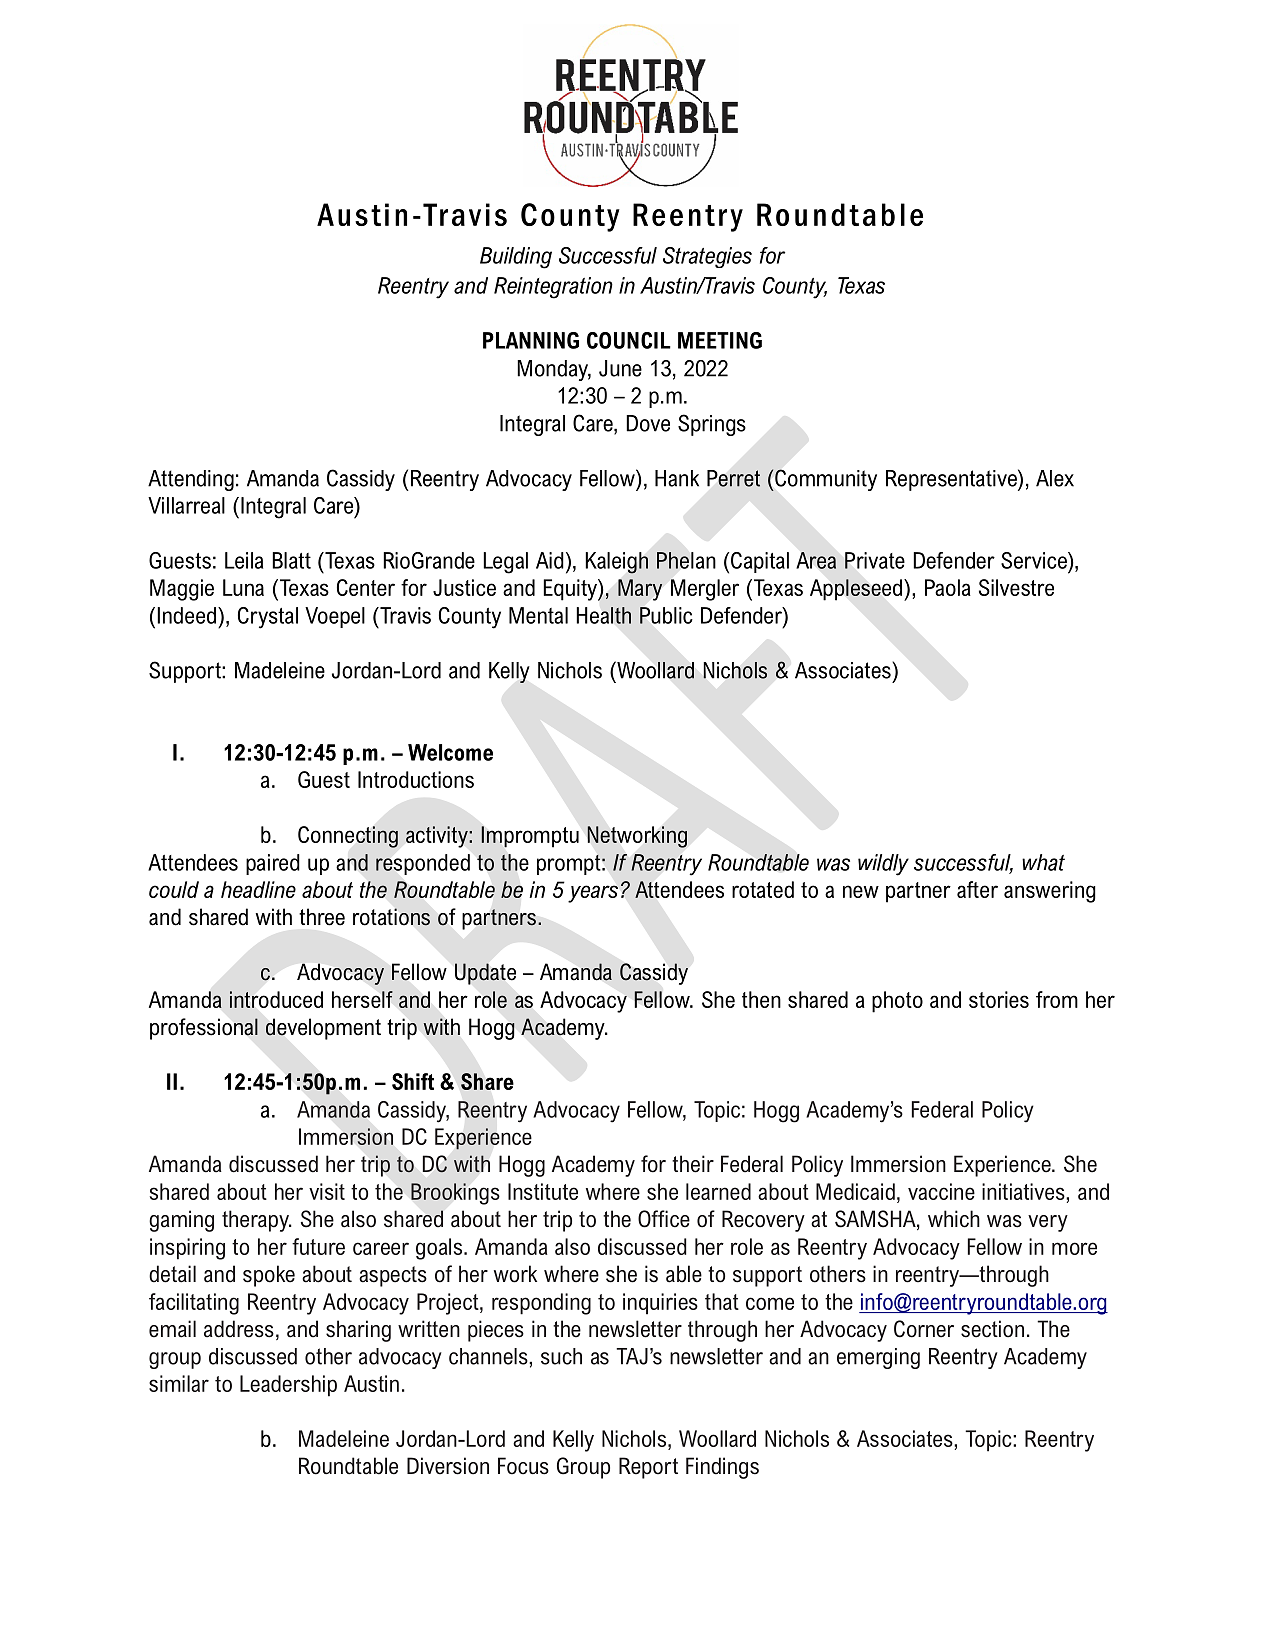  I want to click on paired, so click(273, 864).
